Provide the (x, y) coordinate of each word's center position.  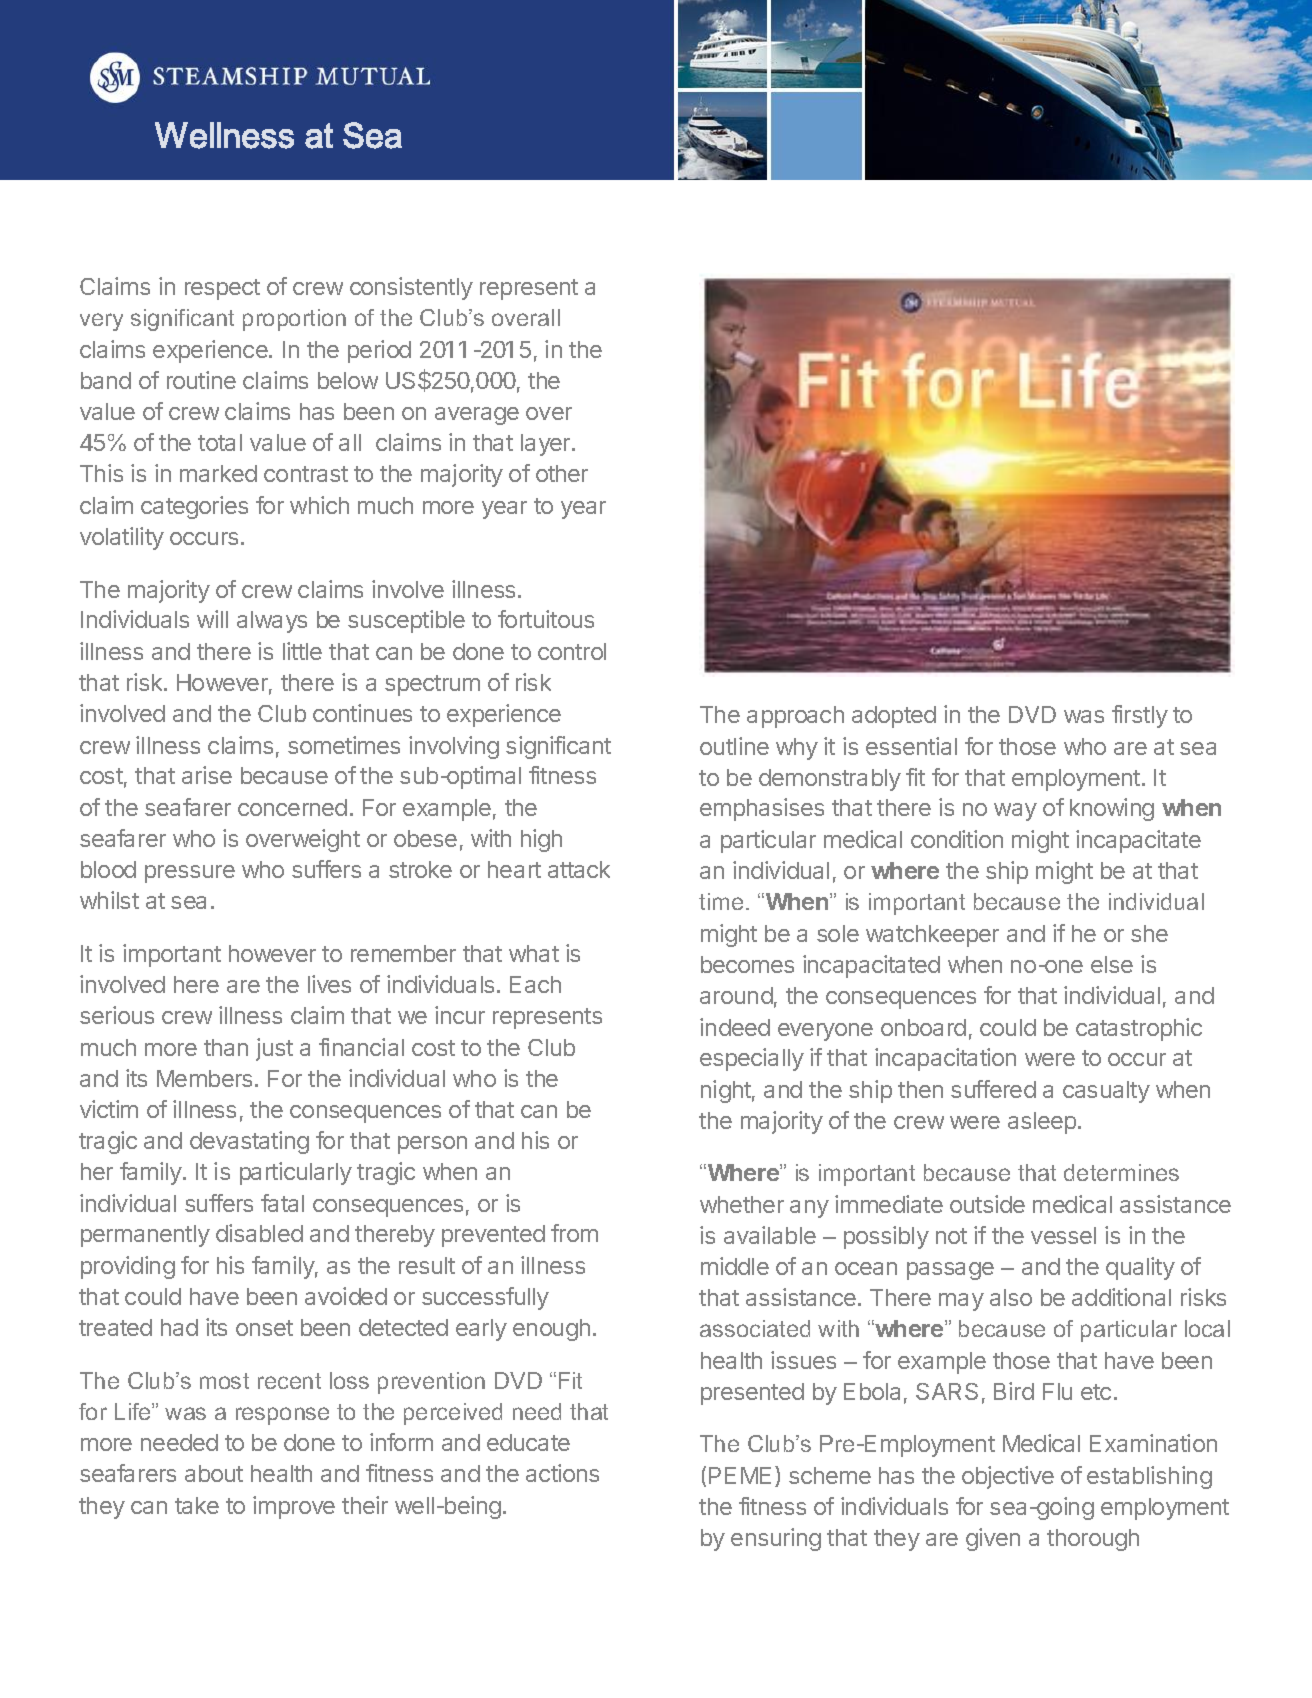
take (197, 1505)
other (562, 473)
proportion (294, 320)
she (1149, 933)
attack (579, 869)
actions (562, 1473)
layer (547, 445)
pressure (190, 874)
